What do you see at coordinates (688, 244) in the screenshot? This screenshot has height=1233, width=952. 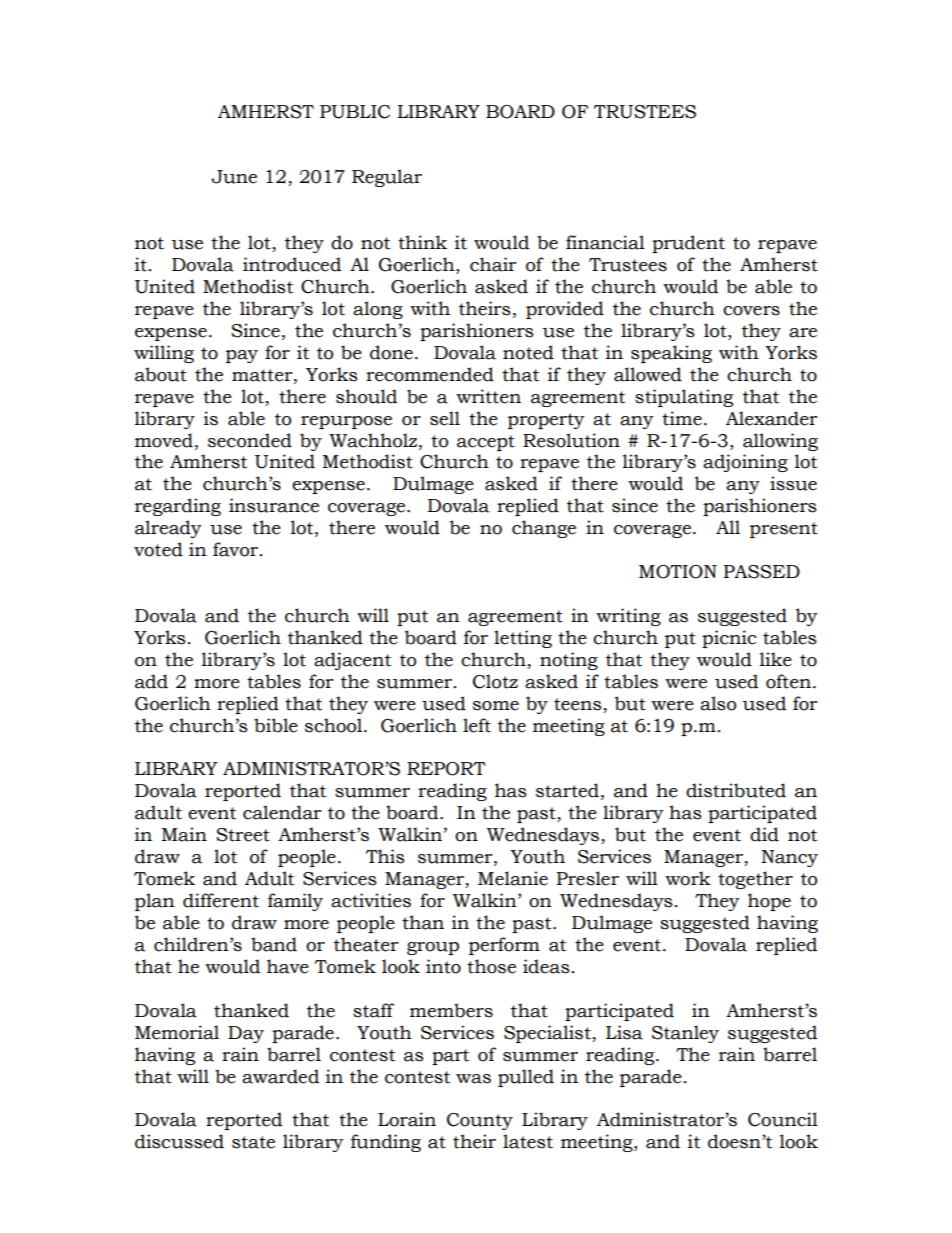 I see `prudent` at bounding box center [688, 244].
